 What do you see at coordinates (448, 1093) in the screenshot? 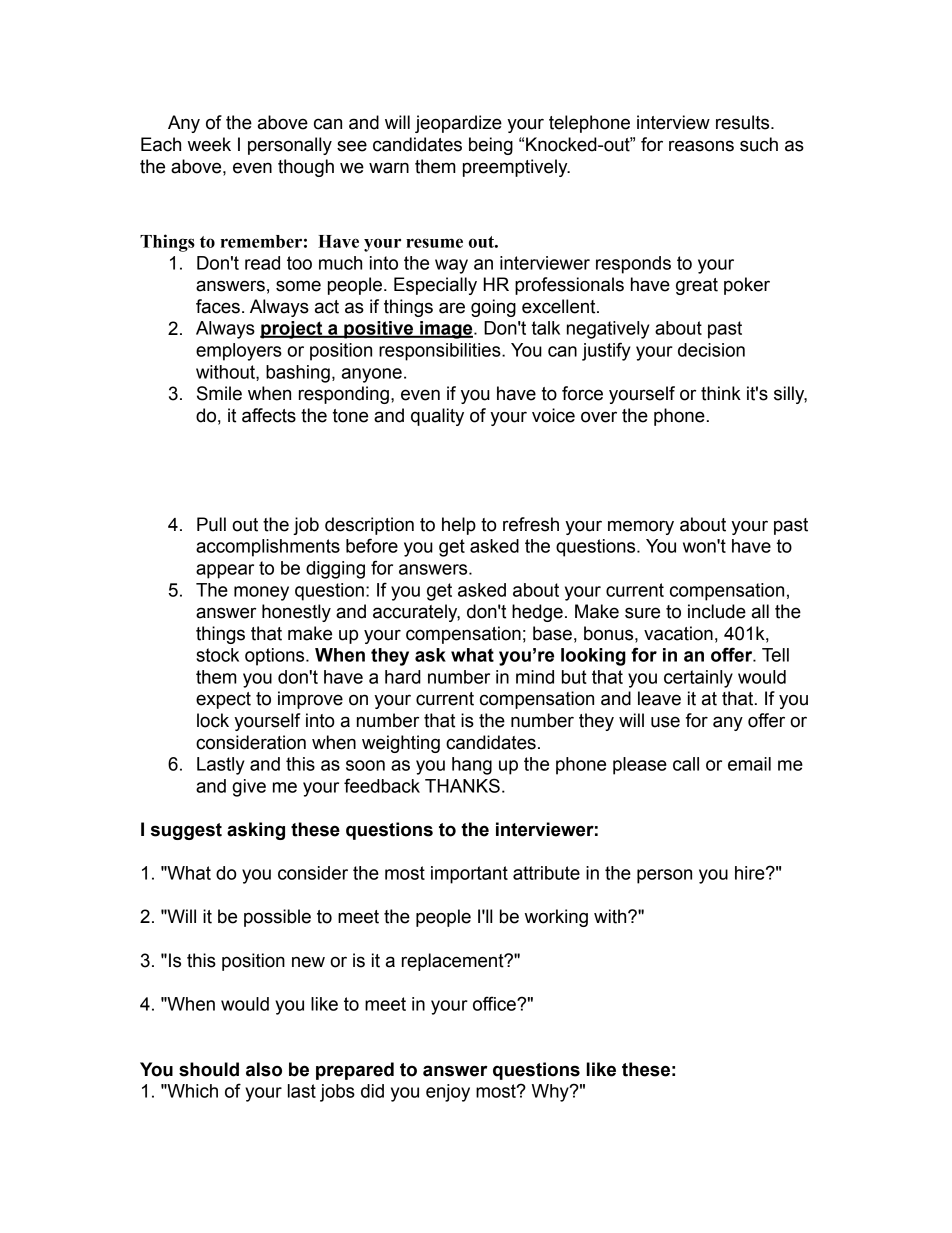
I see `enjoy` at bounding box center [448, 1093].
